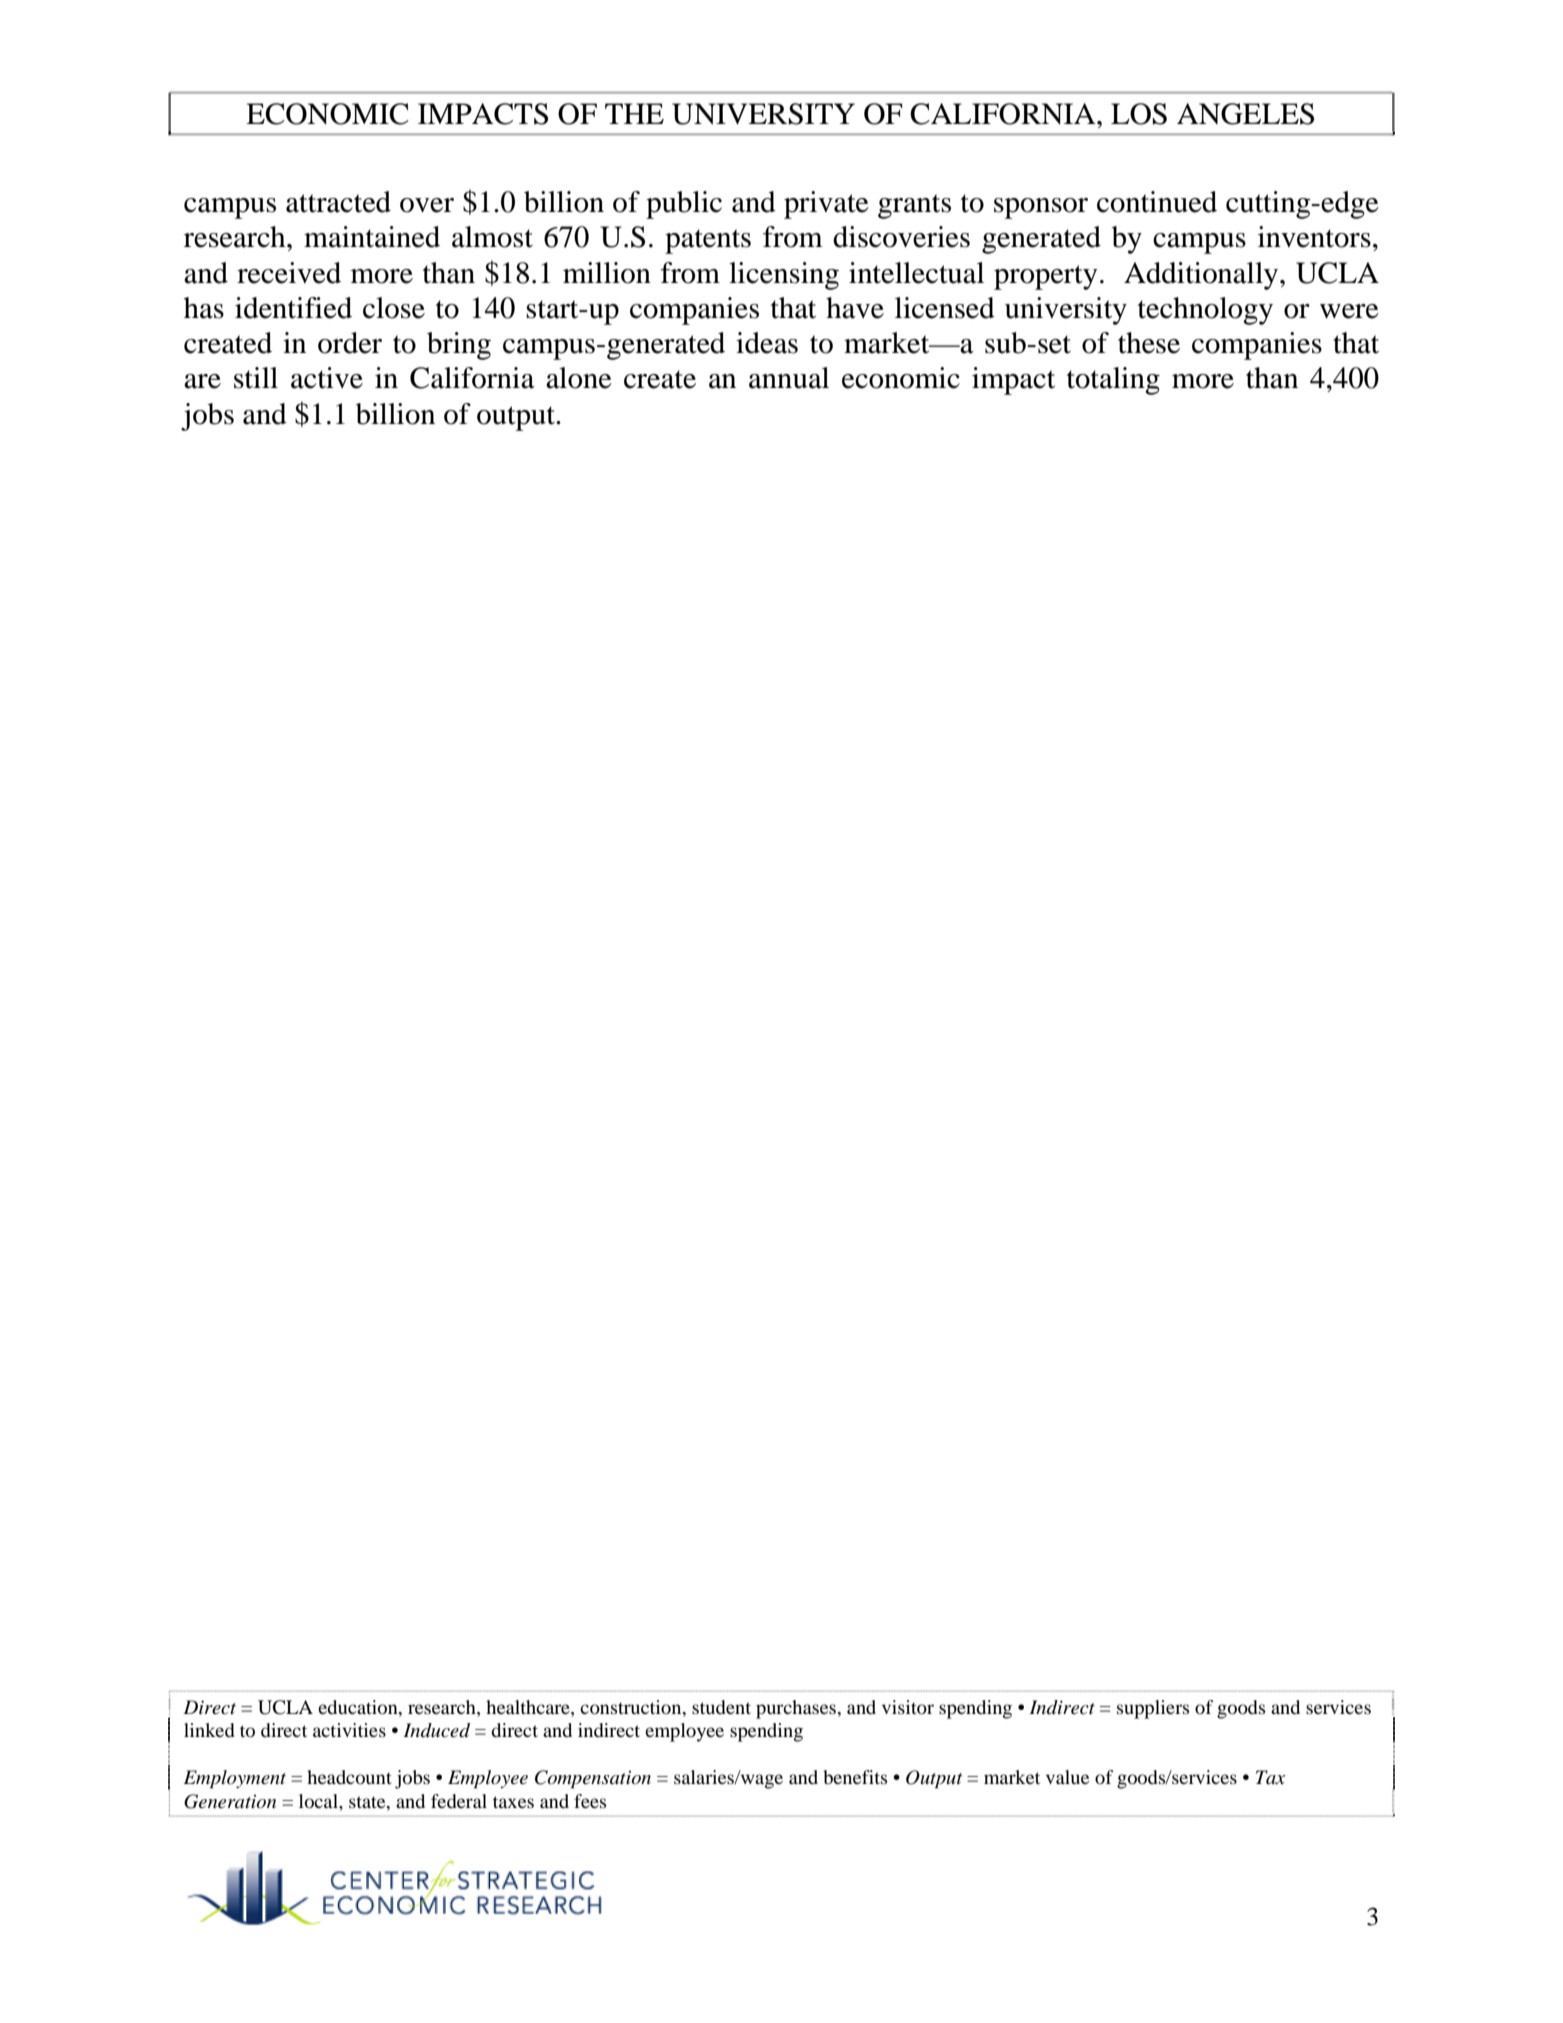  What do you see at coordinates (359, 1708) in the screenshot?
I see `education` at bounding box center [359, 1708].
